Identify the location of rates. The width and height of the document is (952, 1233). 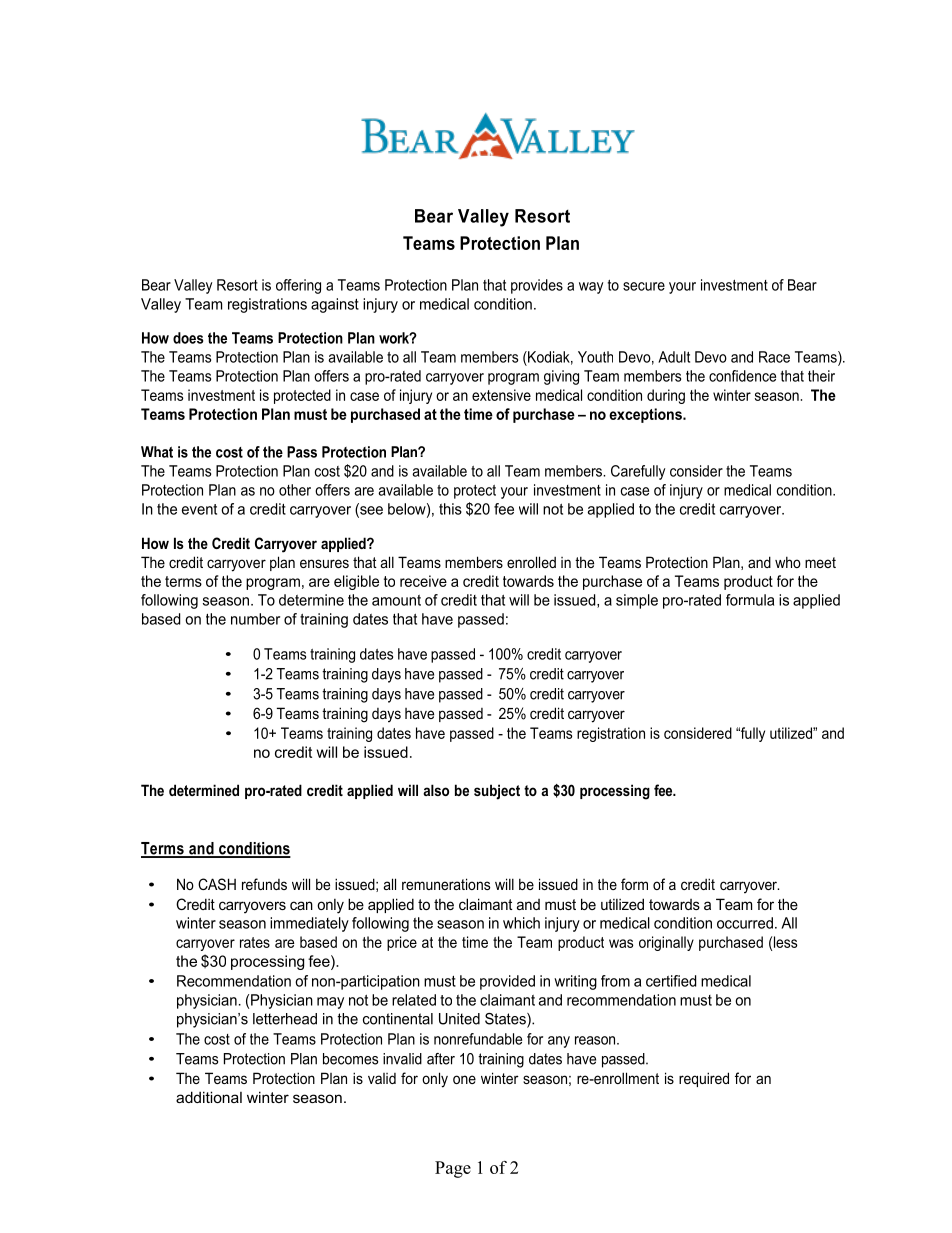
(255, 942).
